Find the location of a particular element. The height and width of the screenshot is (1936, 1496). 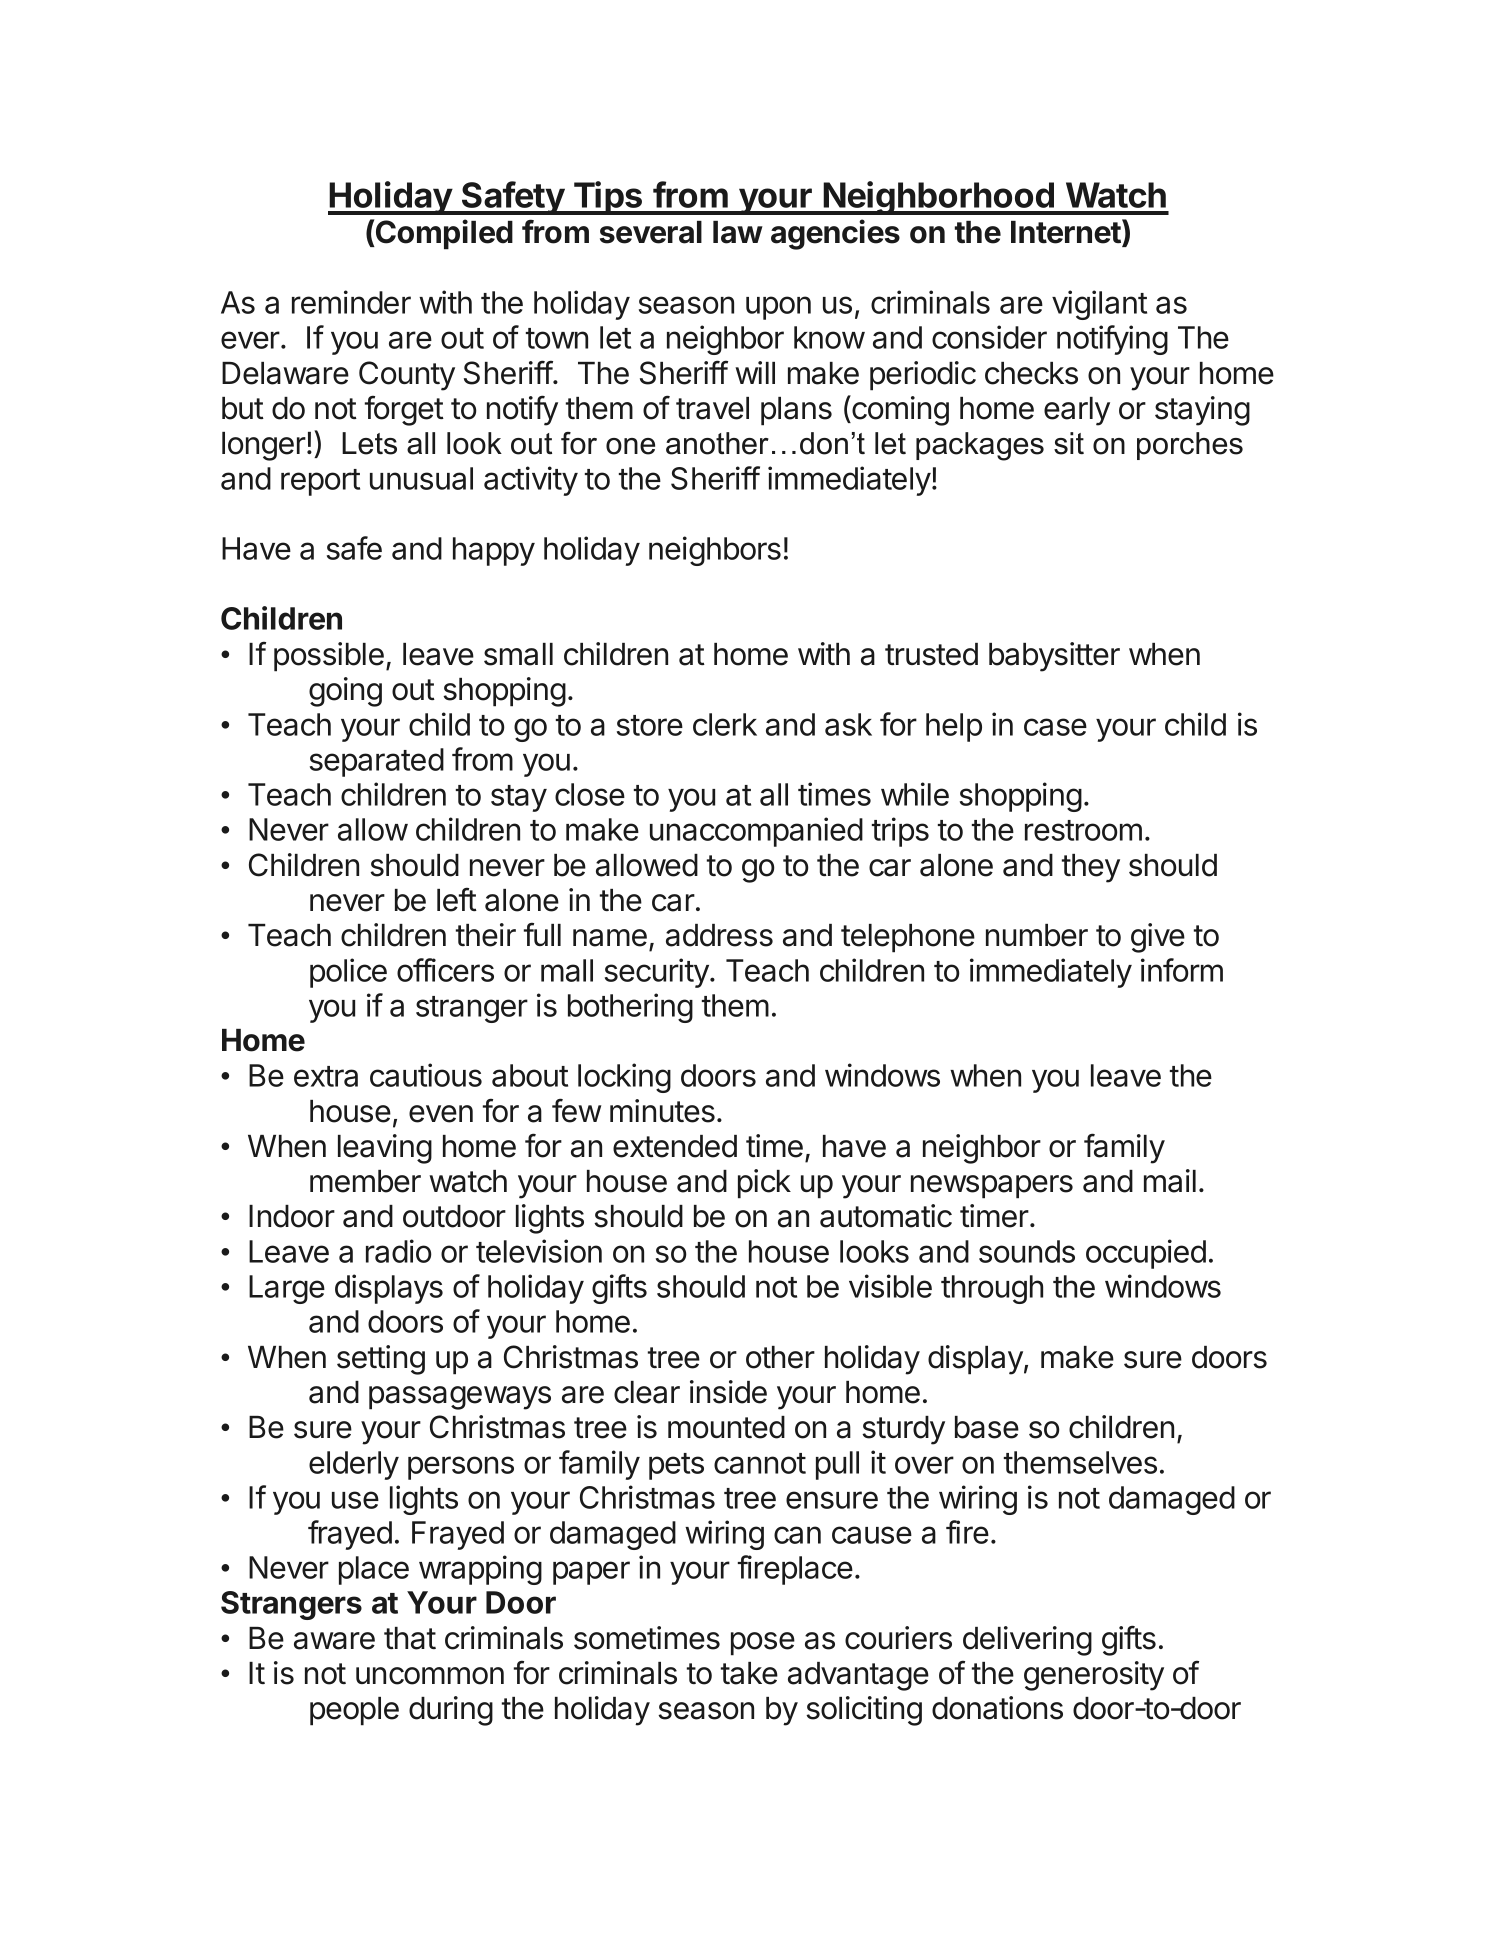

address is located at coordinates (719, 935).
